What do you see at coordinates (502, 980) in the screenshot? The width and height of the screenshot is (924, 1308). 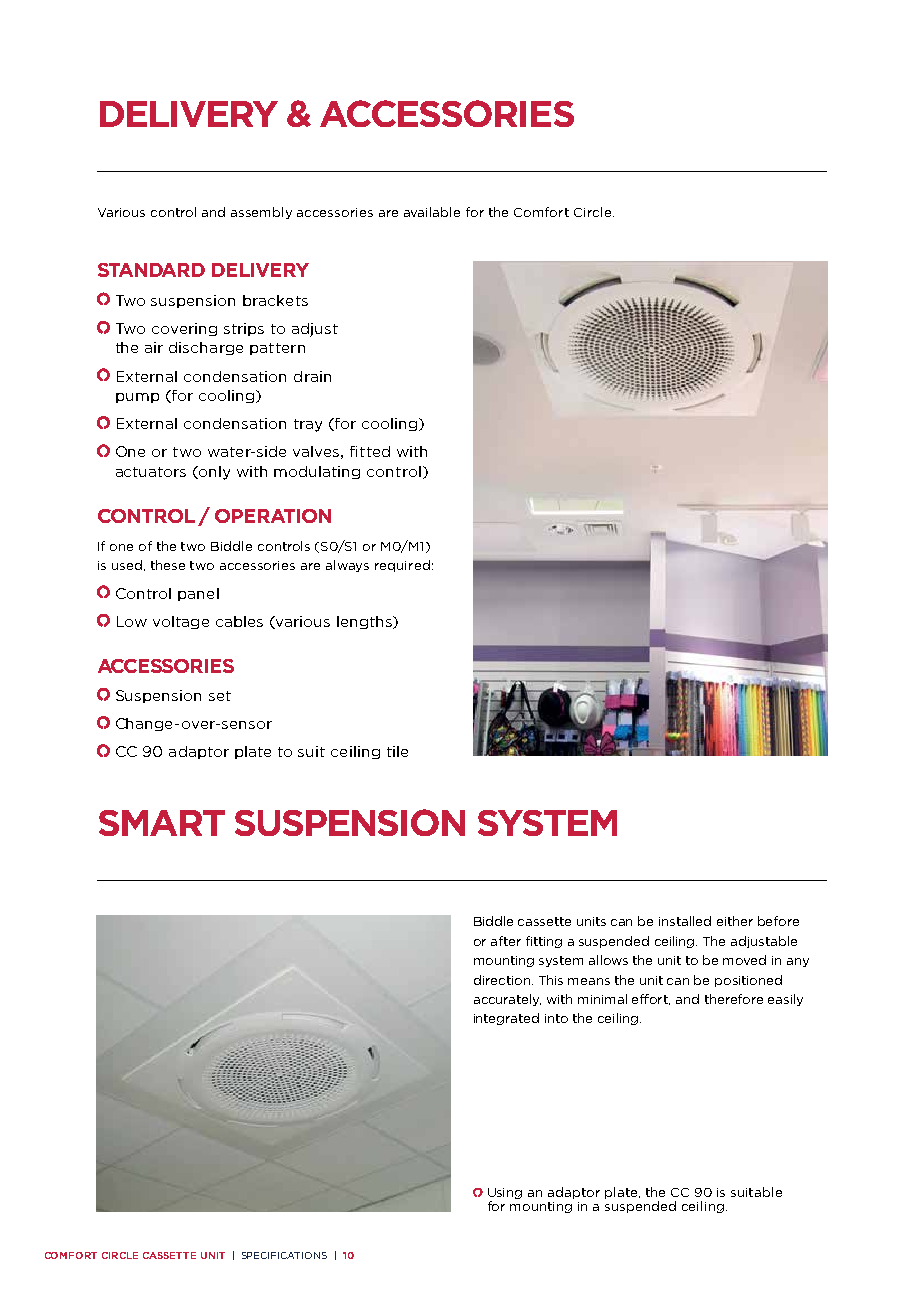 I see `direction` at bounding box center [502, 980].
